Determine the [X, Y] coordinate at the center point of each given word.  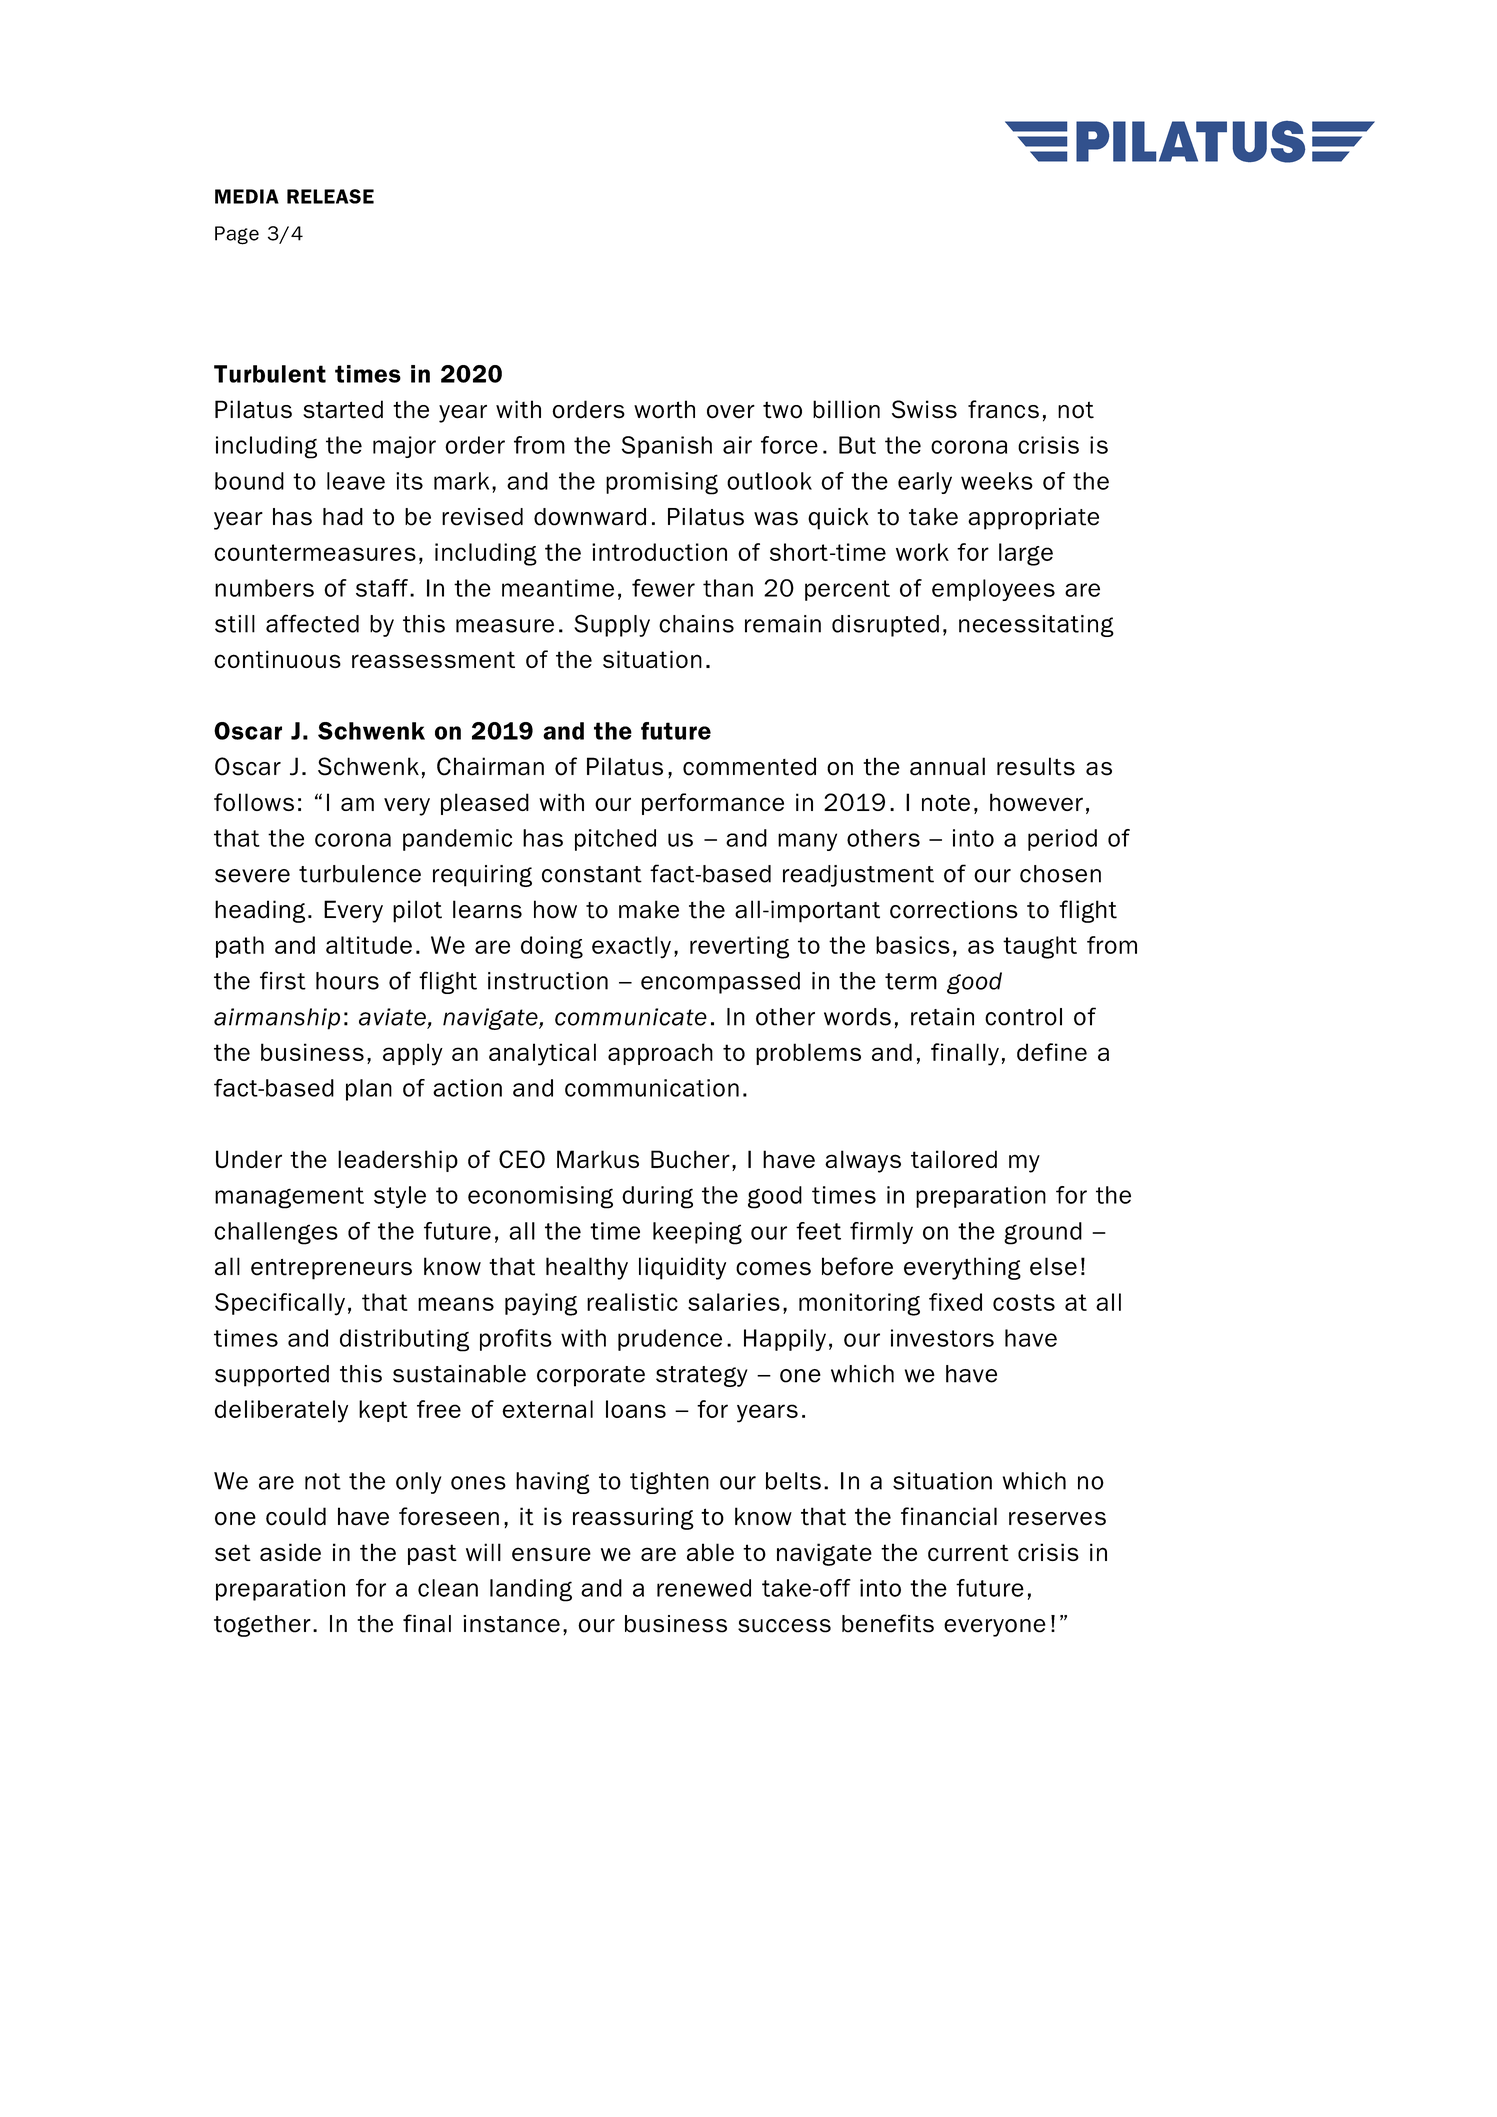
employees [993, 590]
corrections [954, 909]
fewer [663, 588]
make [649, 909]
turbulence [360, 874]
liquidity [682, 1268]
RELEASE [330, 196]
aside [290, 1552]
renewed [704, 1588]
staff [382, 588]
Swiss [924, 409]
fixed [955, 1302]
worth [664, 409]
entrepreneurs [331, 1269]
